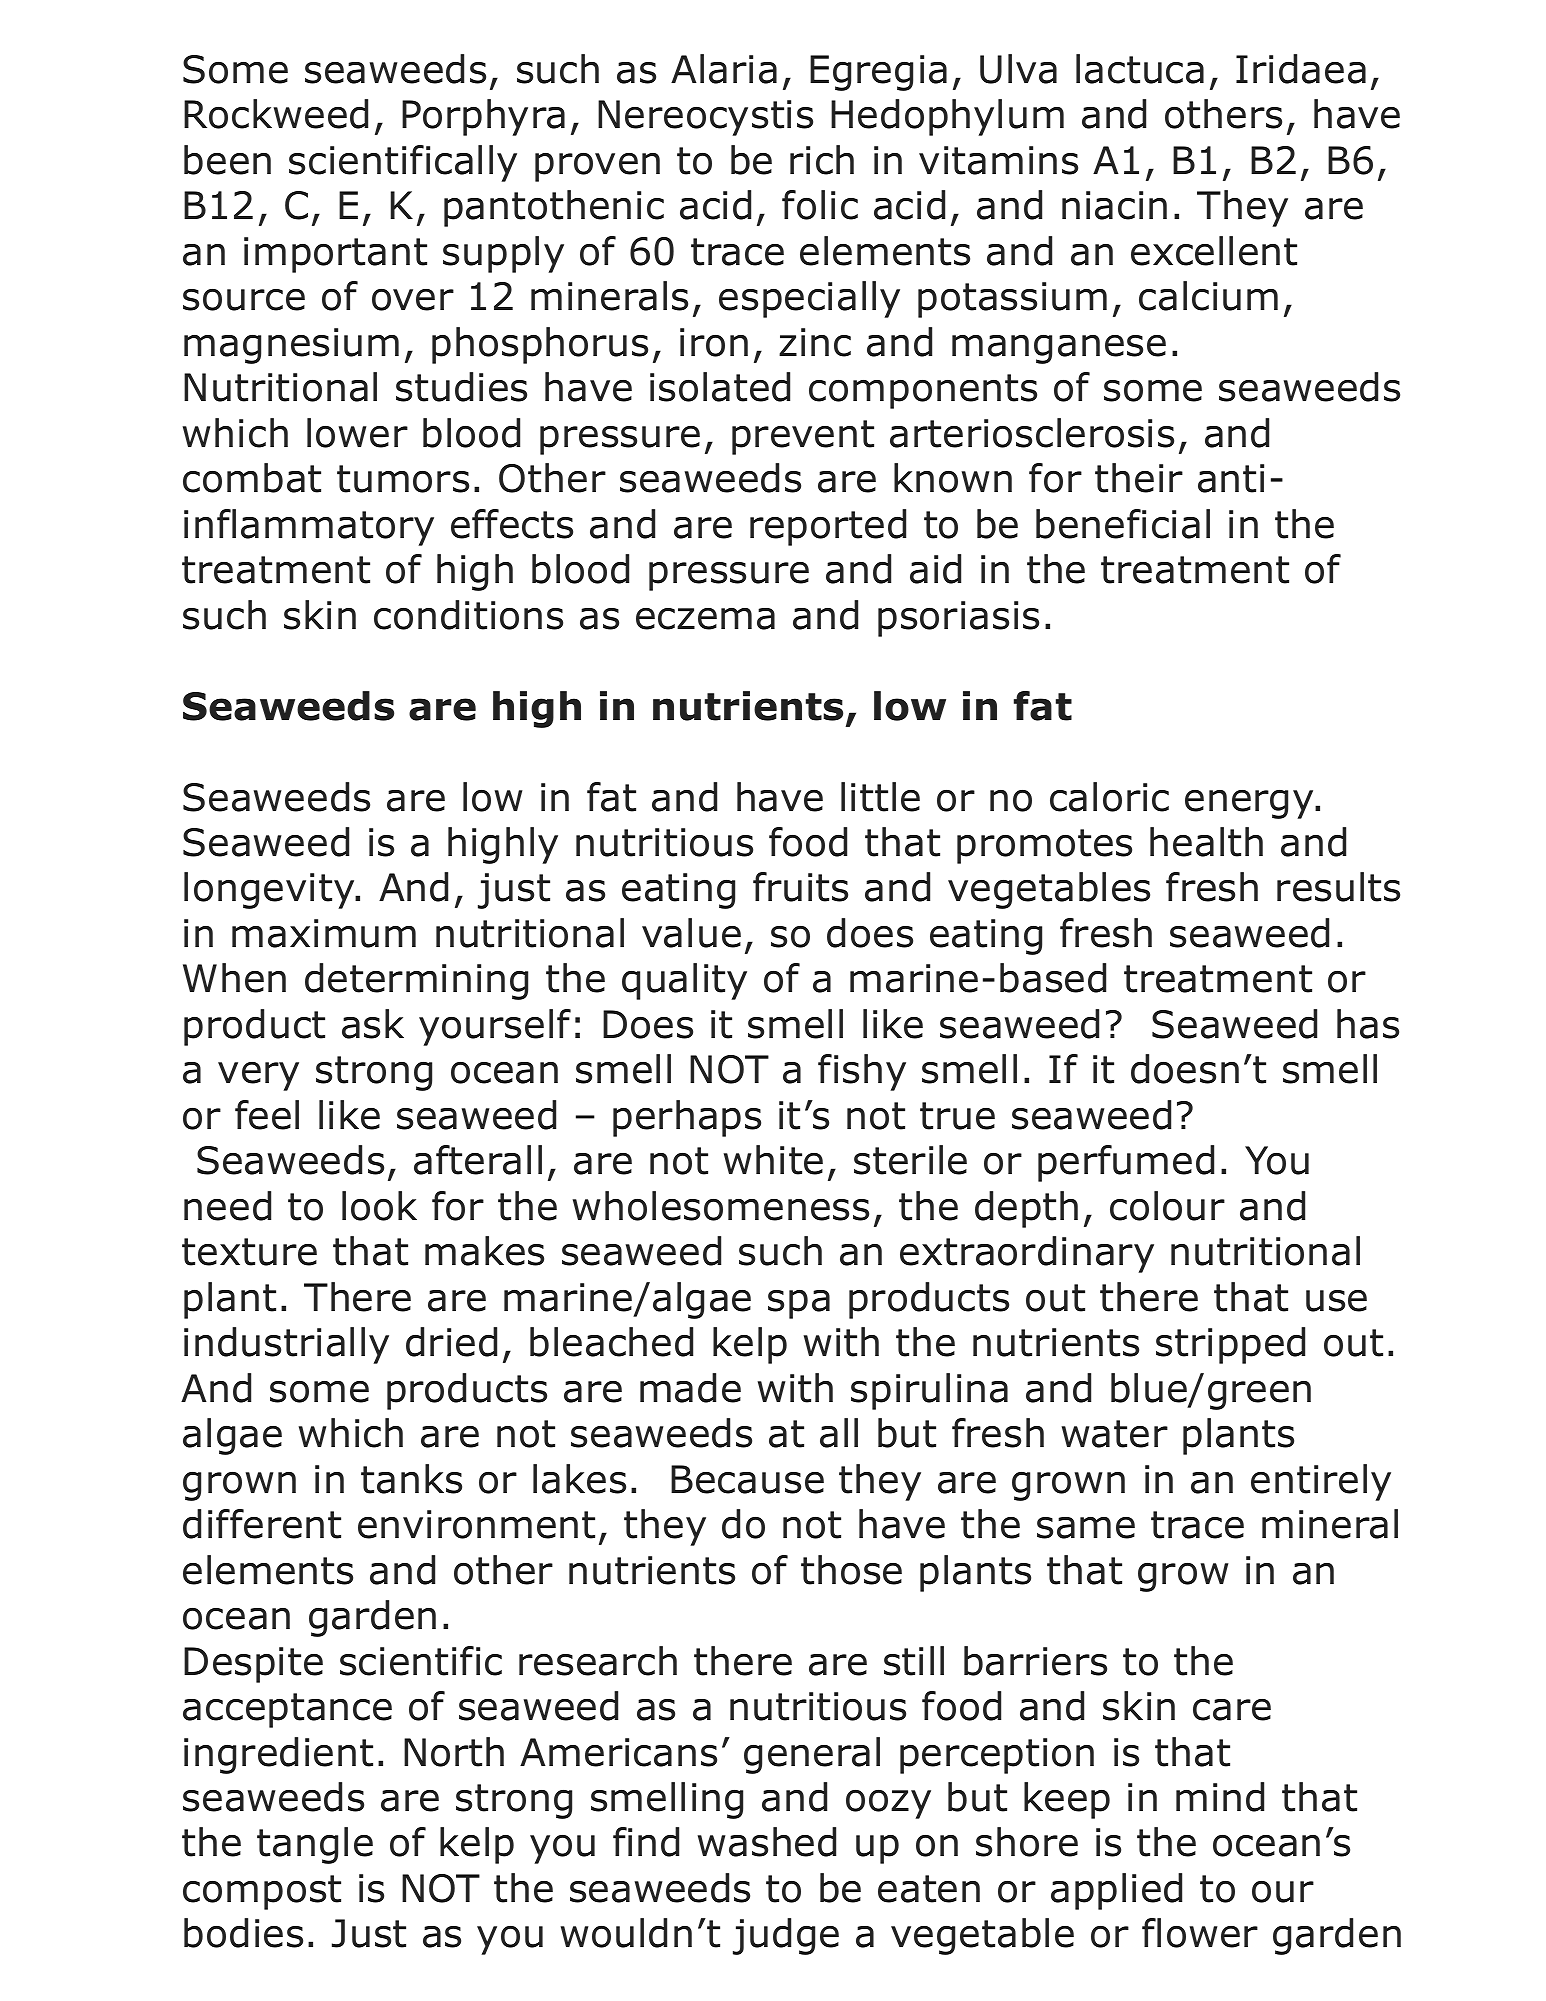 This screenshot has height=2001, width=1546. I want to click on tangle, so click(315, 1845).
